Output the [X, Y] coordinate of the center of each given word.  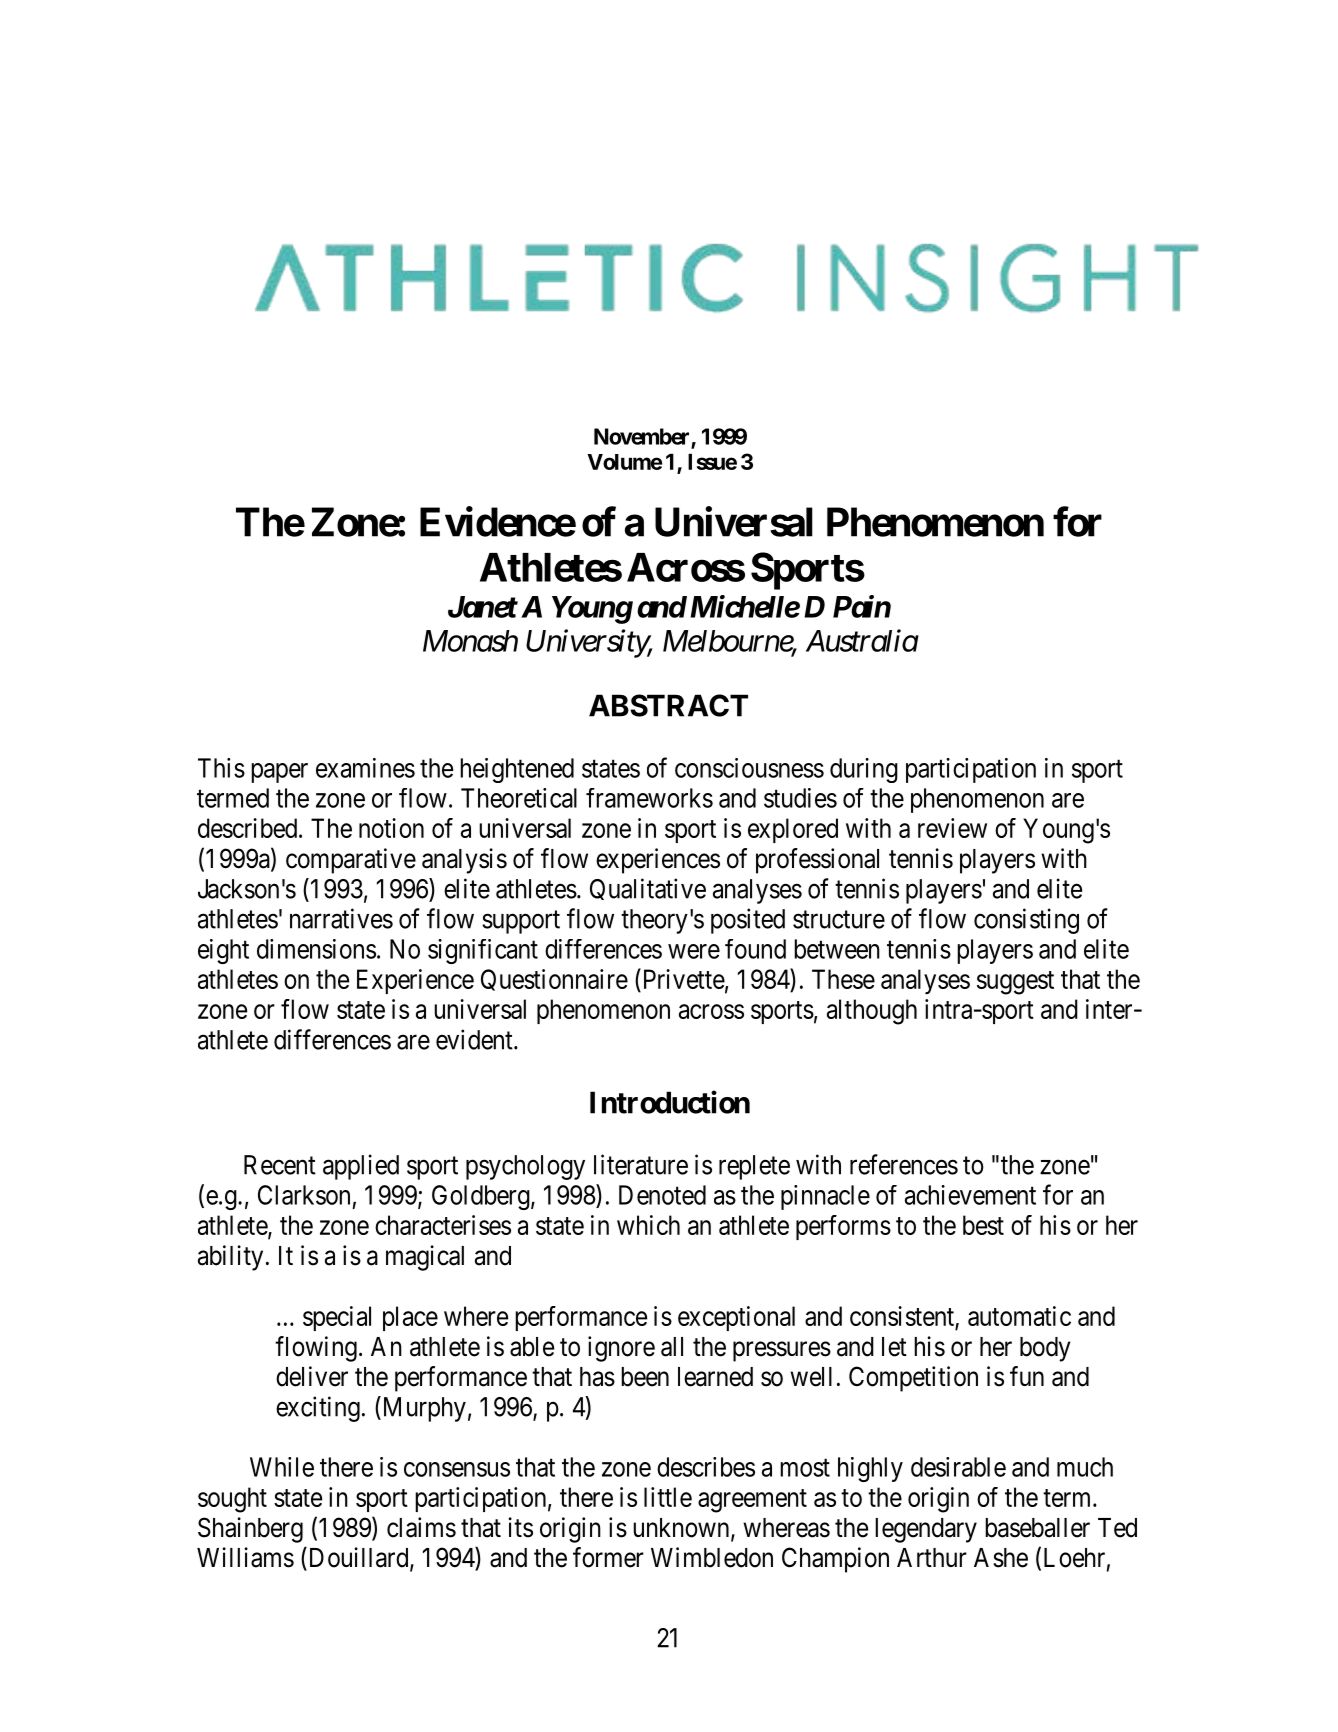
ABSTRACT [668, 705]
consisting [1026, 921]
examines [365, 768]
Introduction [670, 1102]
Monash [470, 641]
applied [361, 1167]
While [282, 1467]
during [864, 770]
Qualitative [648, 889]
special [337, 1318]
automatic [1019, 1316]
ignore [621, 1349]
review [952, 828]
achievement [970, 1195]
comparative [351, 861]
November [641, 436]
